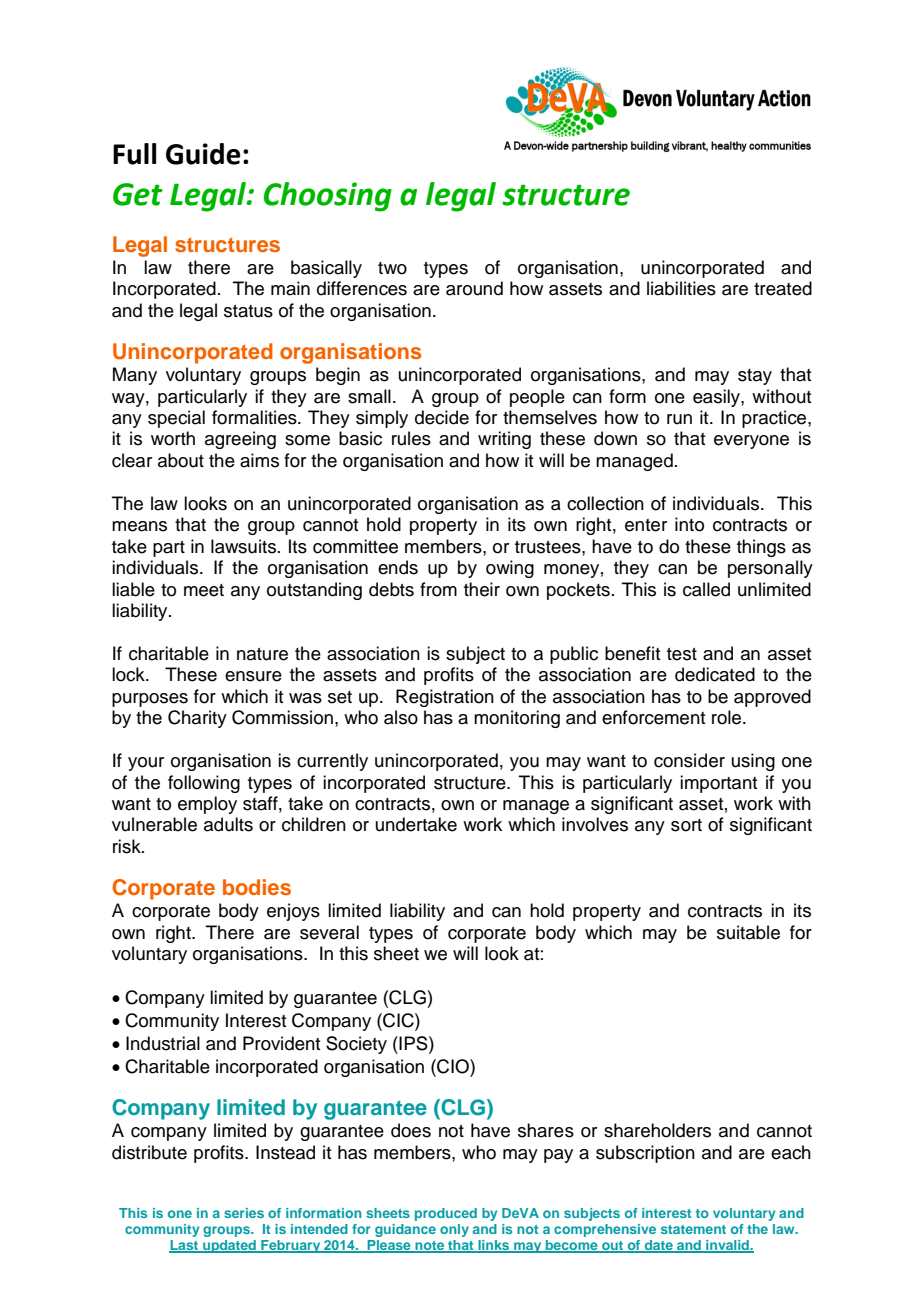 The height and width of the screenshot is (1308, 924). Describe the element at coordinates (748, 932) in the screenshot. I see `suitable` at that location.
